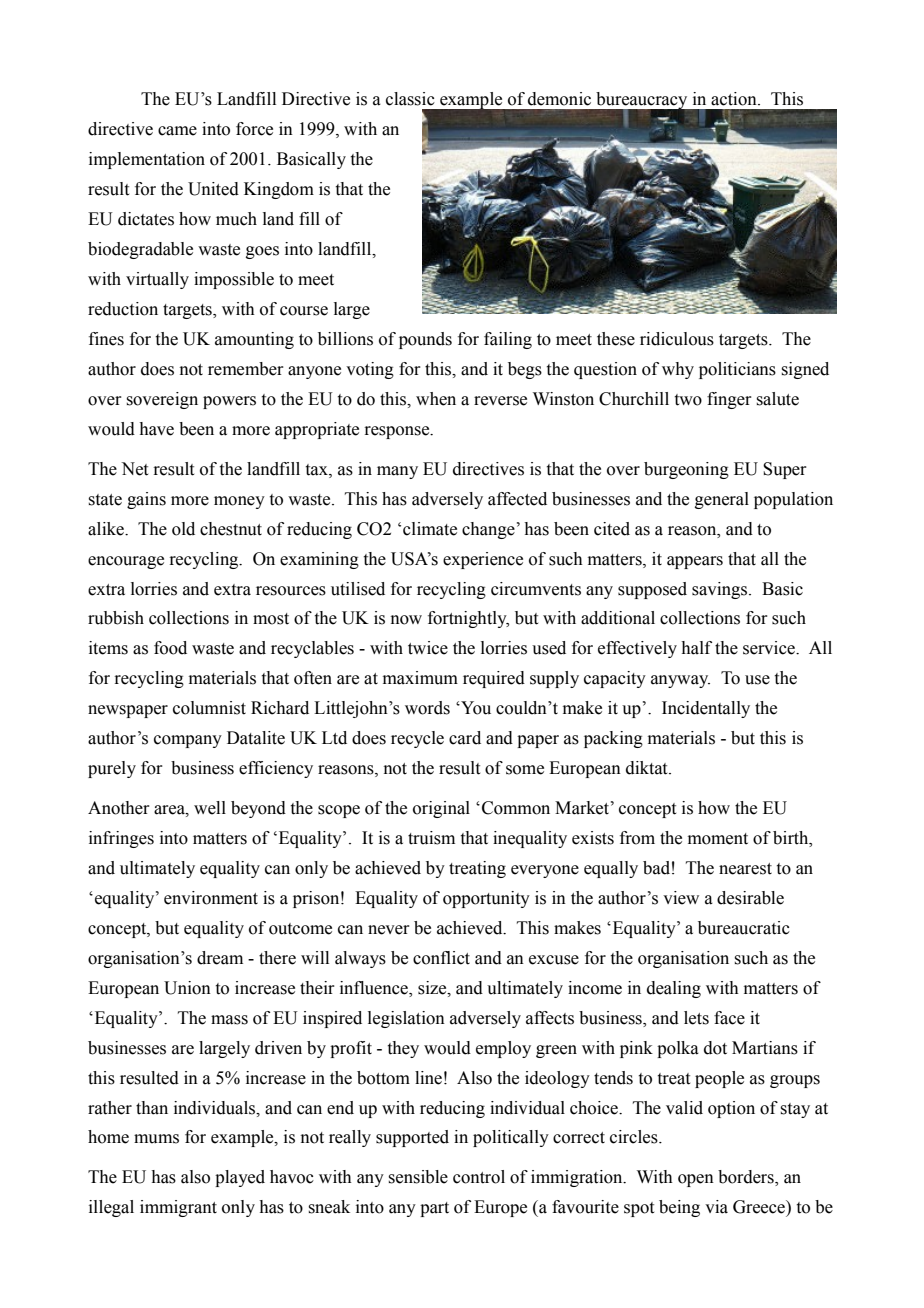  What do you see at coordinates (410, 99) in the image?
I see `classic` at bounding box center [410, 99].
